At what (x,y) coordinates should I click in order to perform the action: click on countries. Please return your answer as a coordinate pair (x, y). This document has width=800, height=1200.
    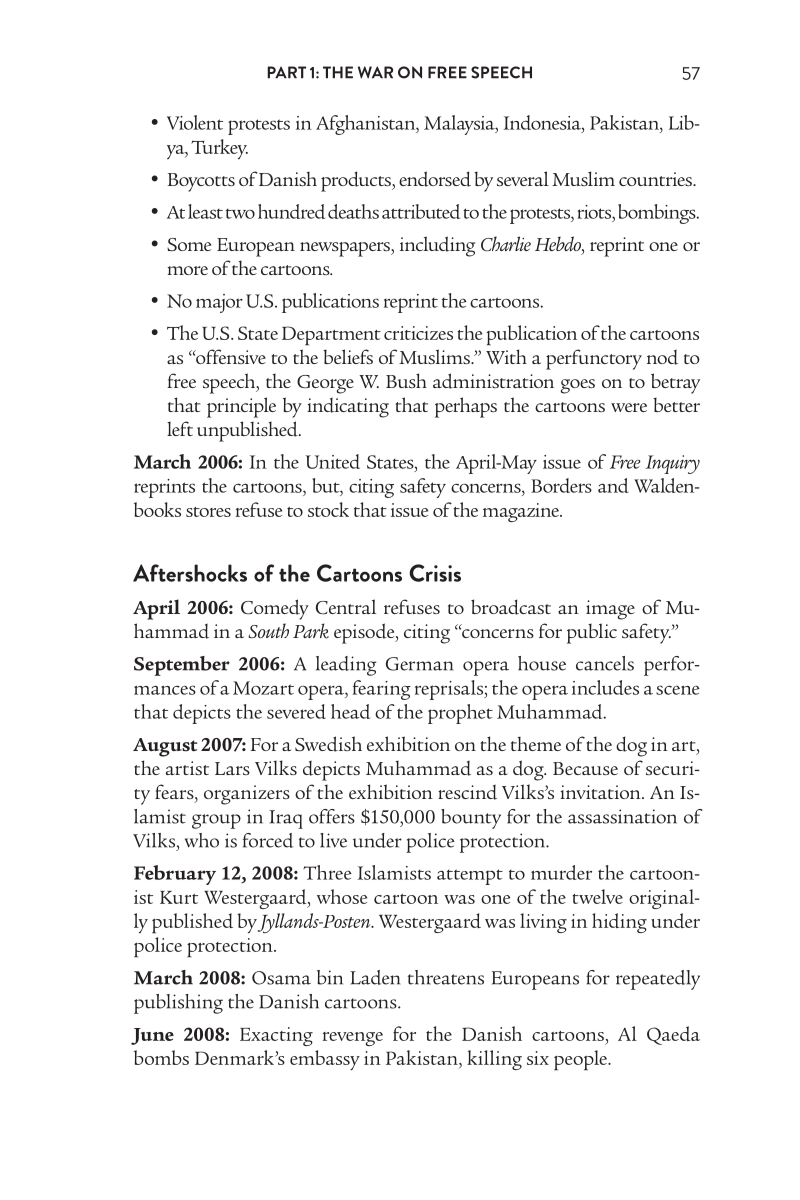
    Looking at the image, I should click on (656, 179).
